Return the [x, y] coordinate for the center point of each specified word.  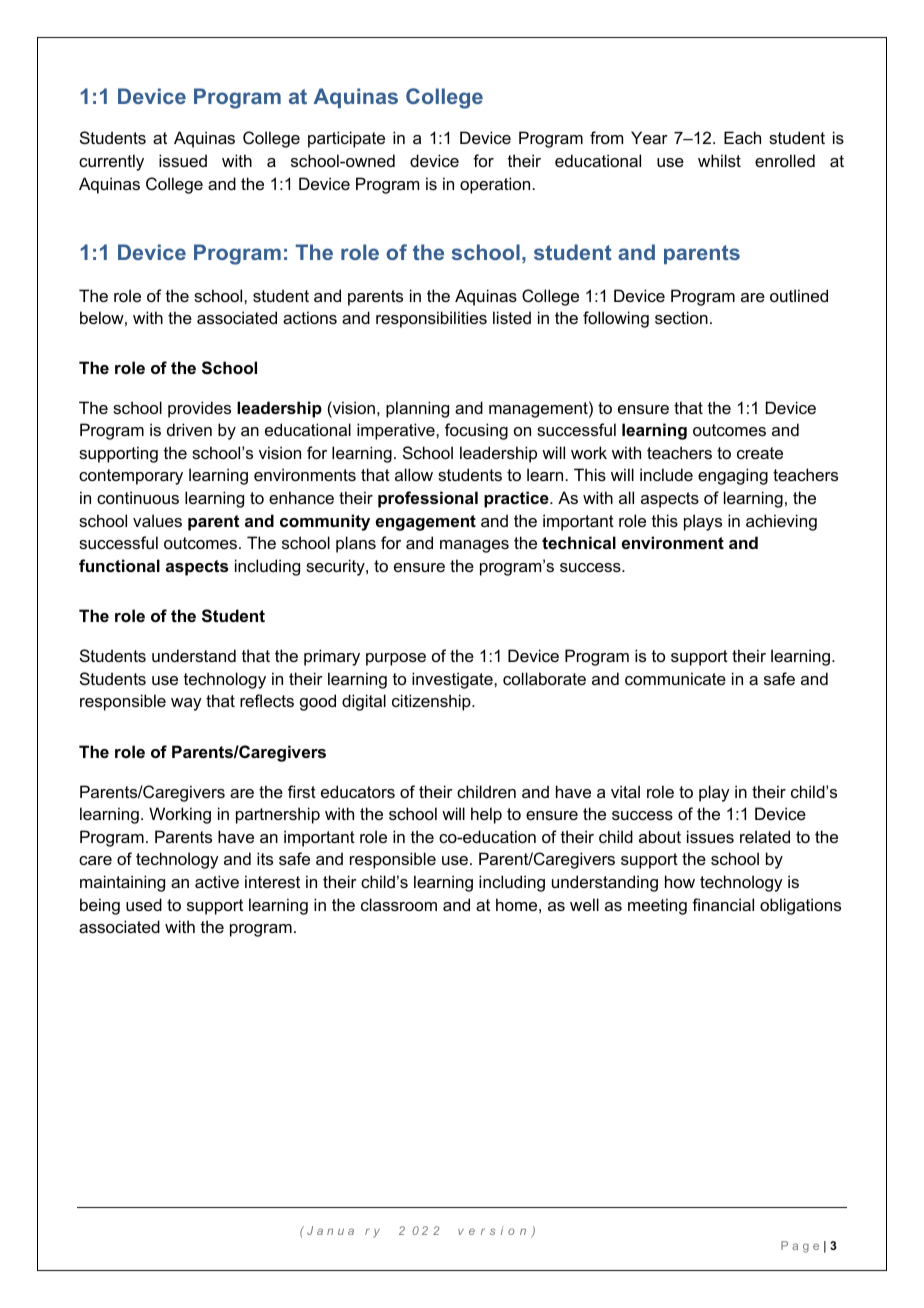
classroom [399, 904]
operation [495, 185]
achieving [781, 522]
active [217, 881]
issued [183, 160]
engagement [426, 523]
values [157, 520]
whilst [719, 160]
